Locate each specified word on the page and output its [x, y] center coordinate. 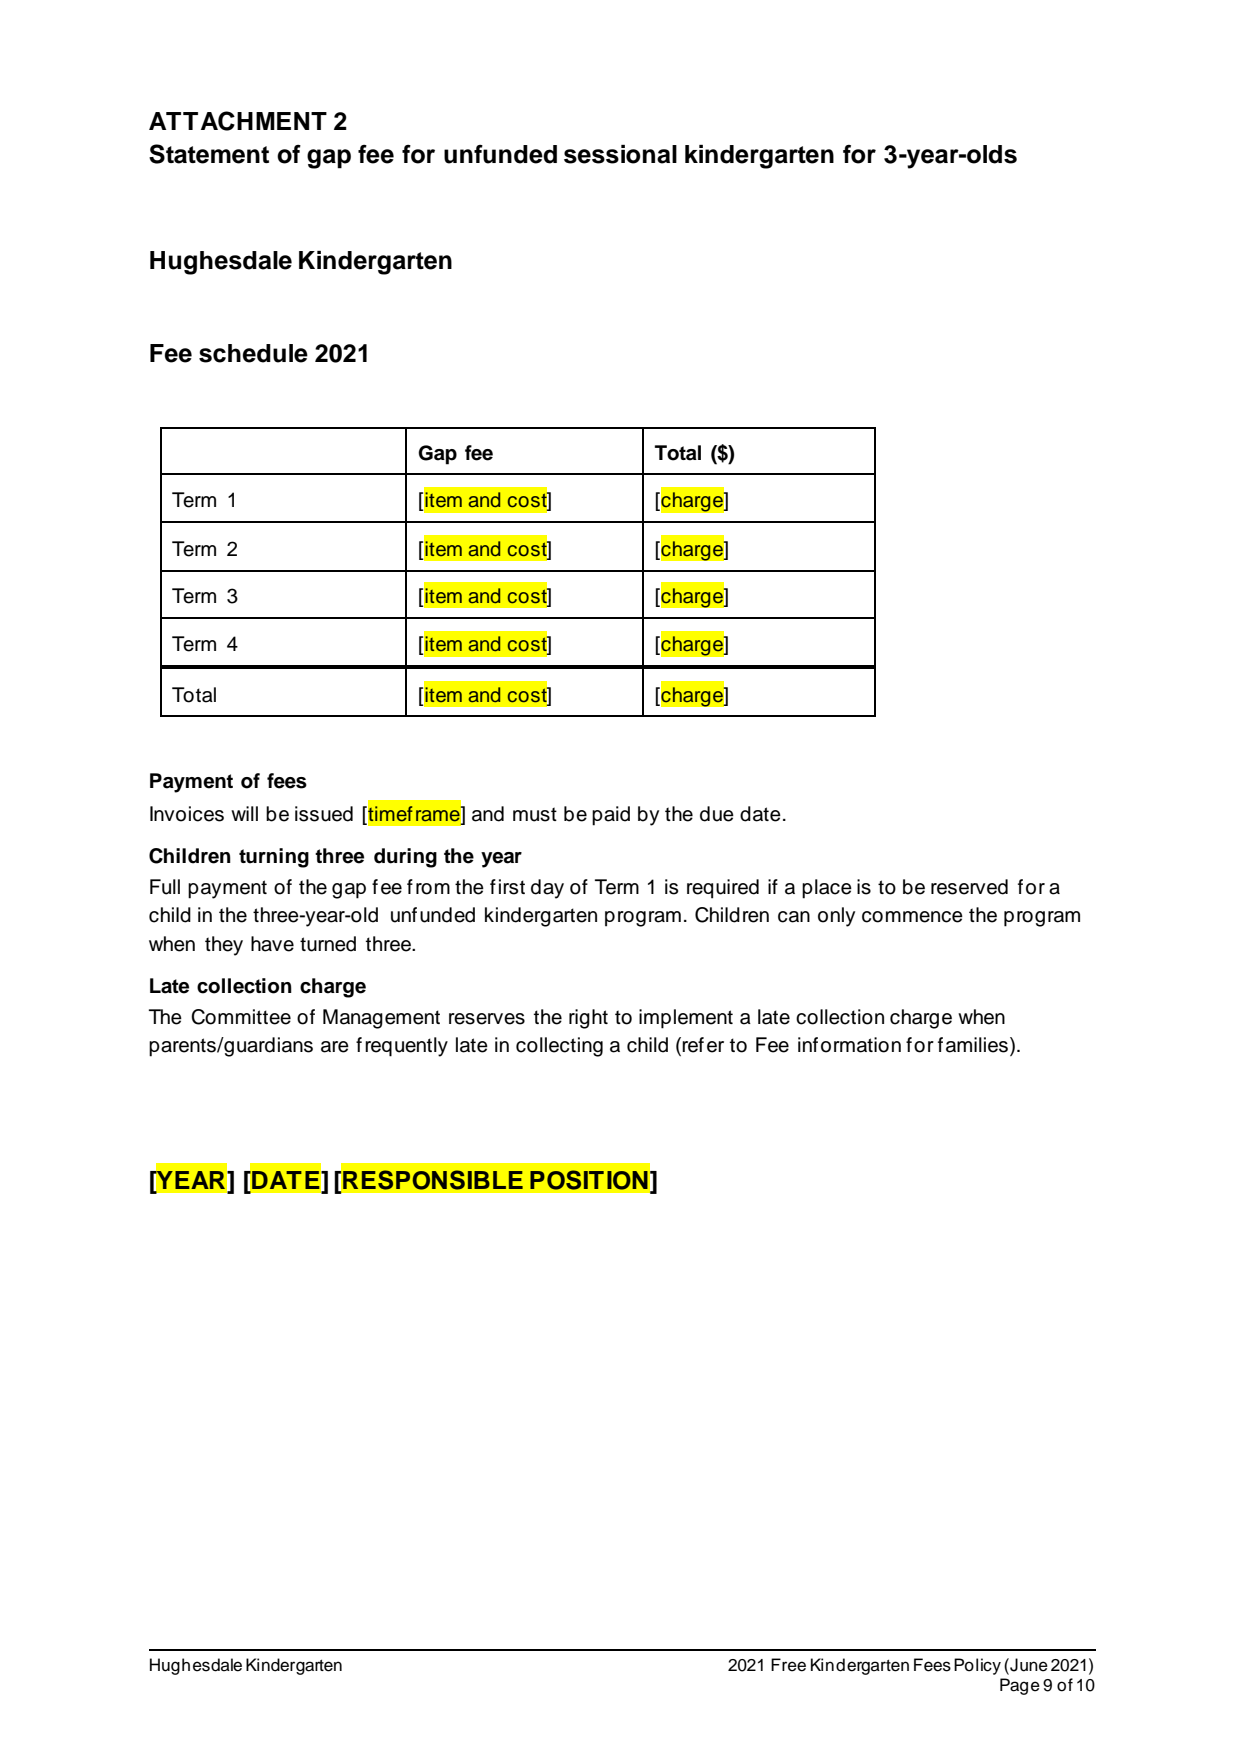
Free [788, 1665]
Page [1020, 1686]
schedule [253, 353]
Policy [977, 1666]
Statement [209, 154]
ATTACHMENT [238, 121]
